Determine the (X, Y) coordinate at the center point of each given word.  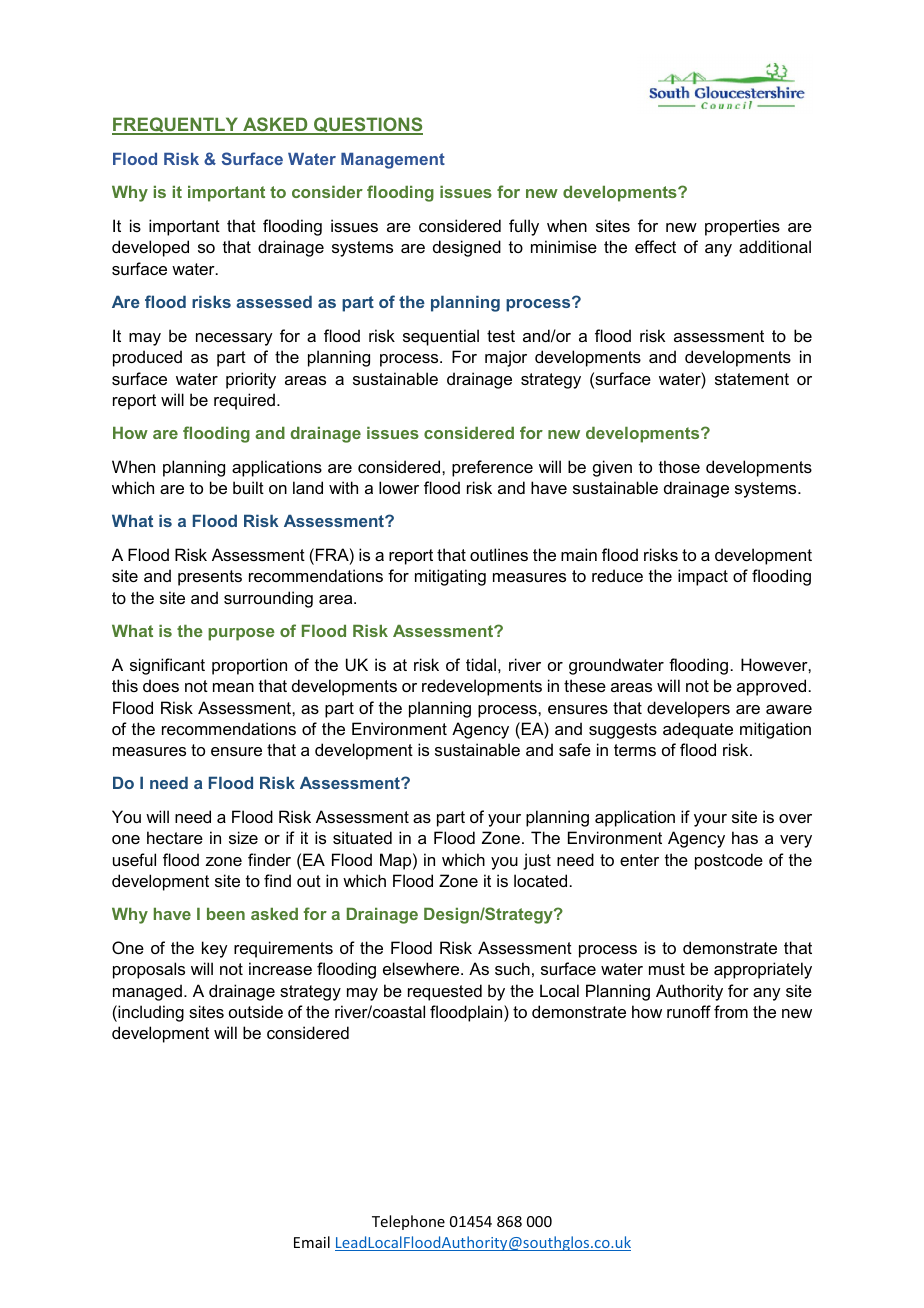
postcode (729, 861)
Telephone (408, 1222)
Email (312, 1242)
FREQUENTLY (176, 126)
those (679, 466)
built (248, 487)
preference (492, 468)
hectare (175, 837)
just (537, 861)
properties (742, 227)
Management (393, 161)
